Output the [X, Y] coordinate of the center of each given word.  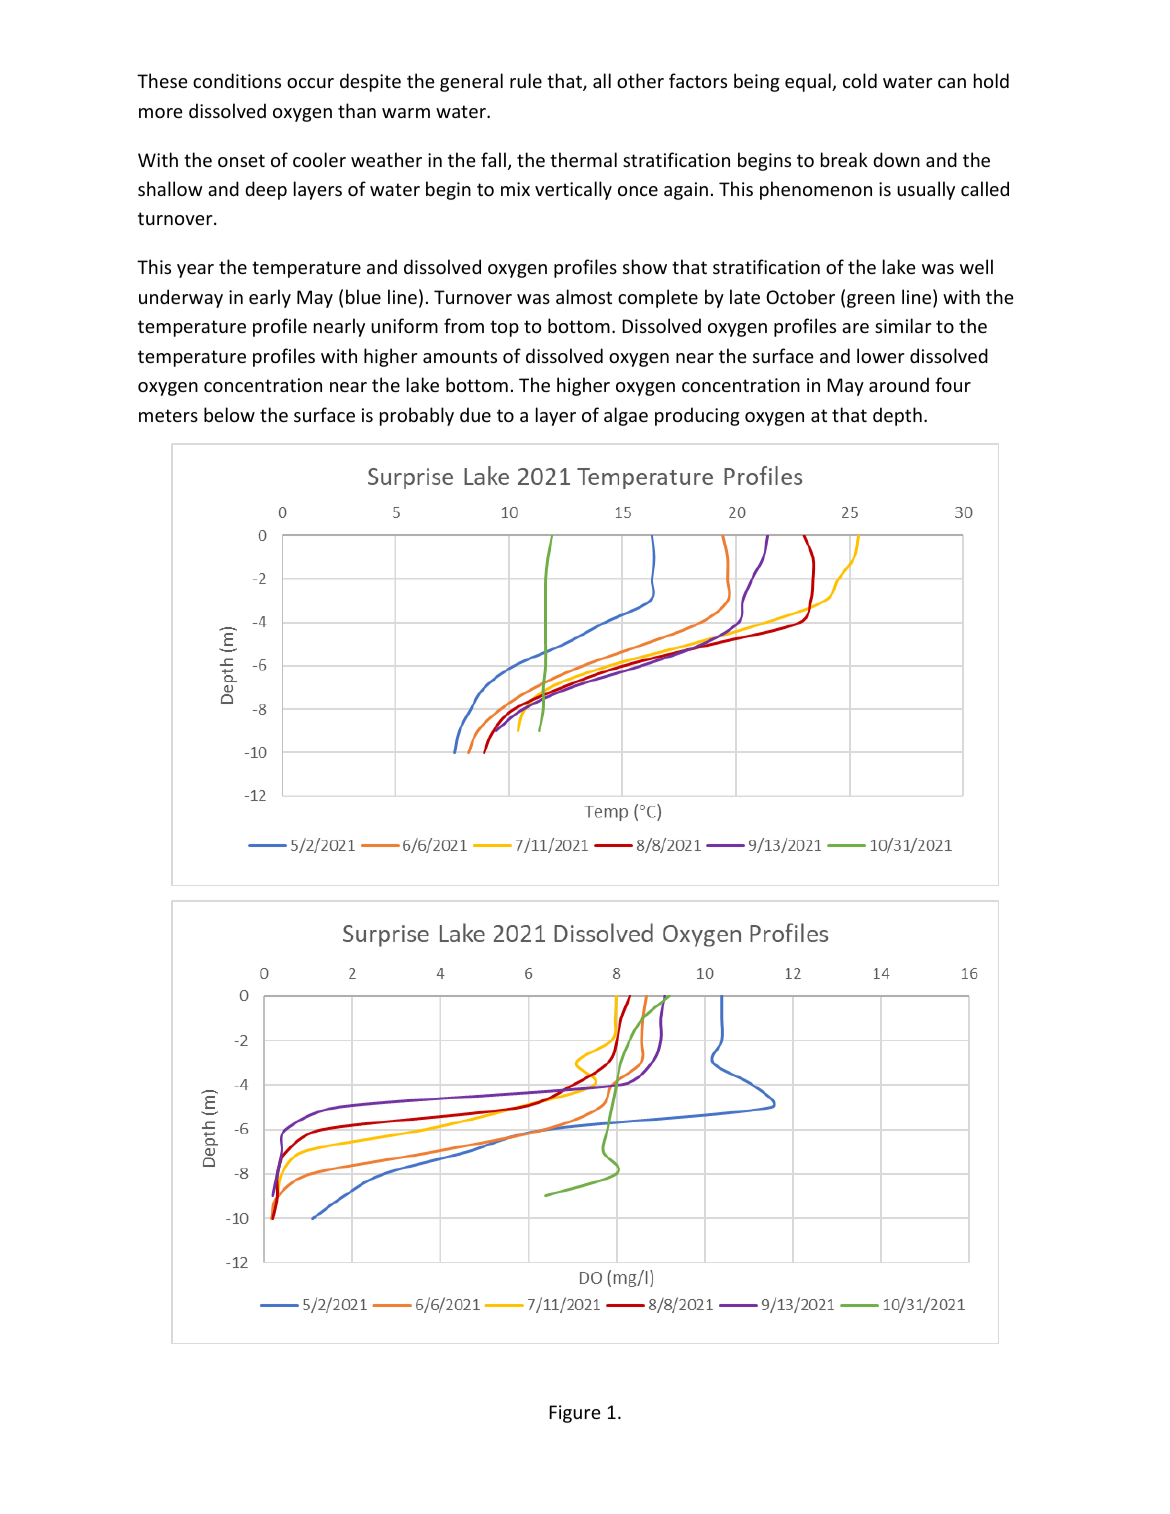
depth [897, 416]
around [899, 384]
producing [697, 416]
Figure [575, 1414]
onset [241, 160]
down [896, 159]
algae [626, 416]
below [229, 414]
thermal [583, 159]
